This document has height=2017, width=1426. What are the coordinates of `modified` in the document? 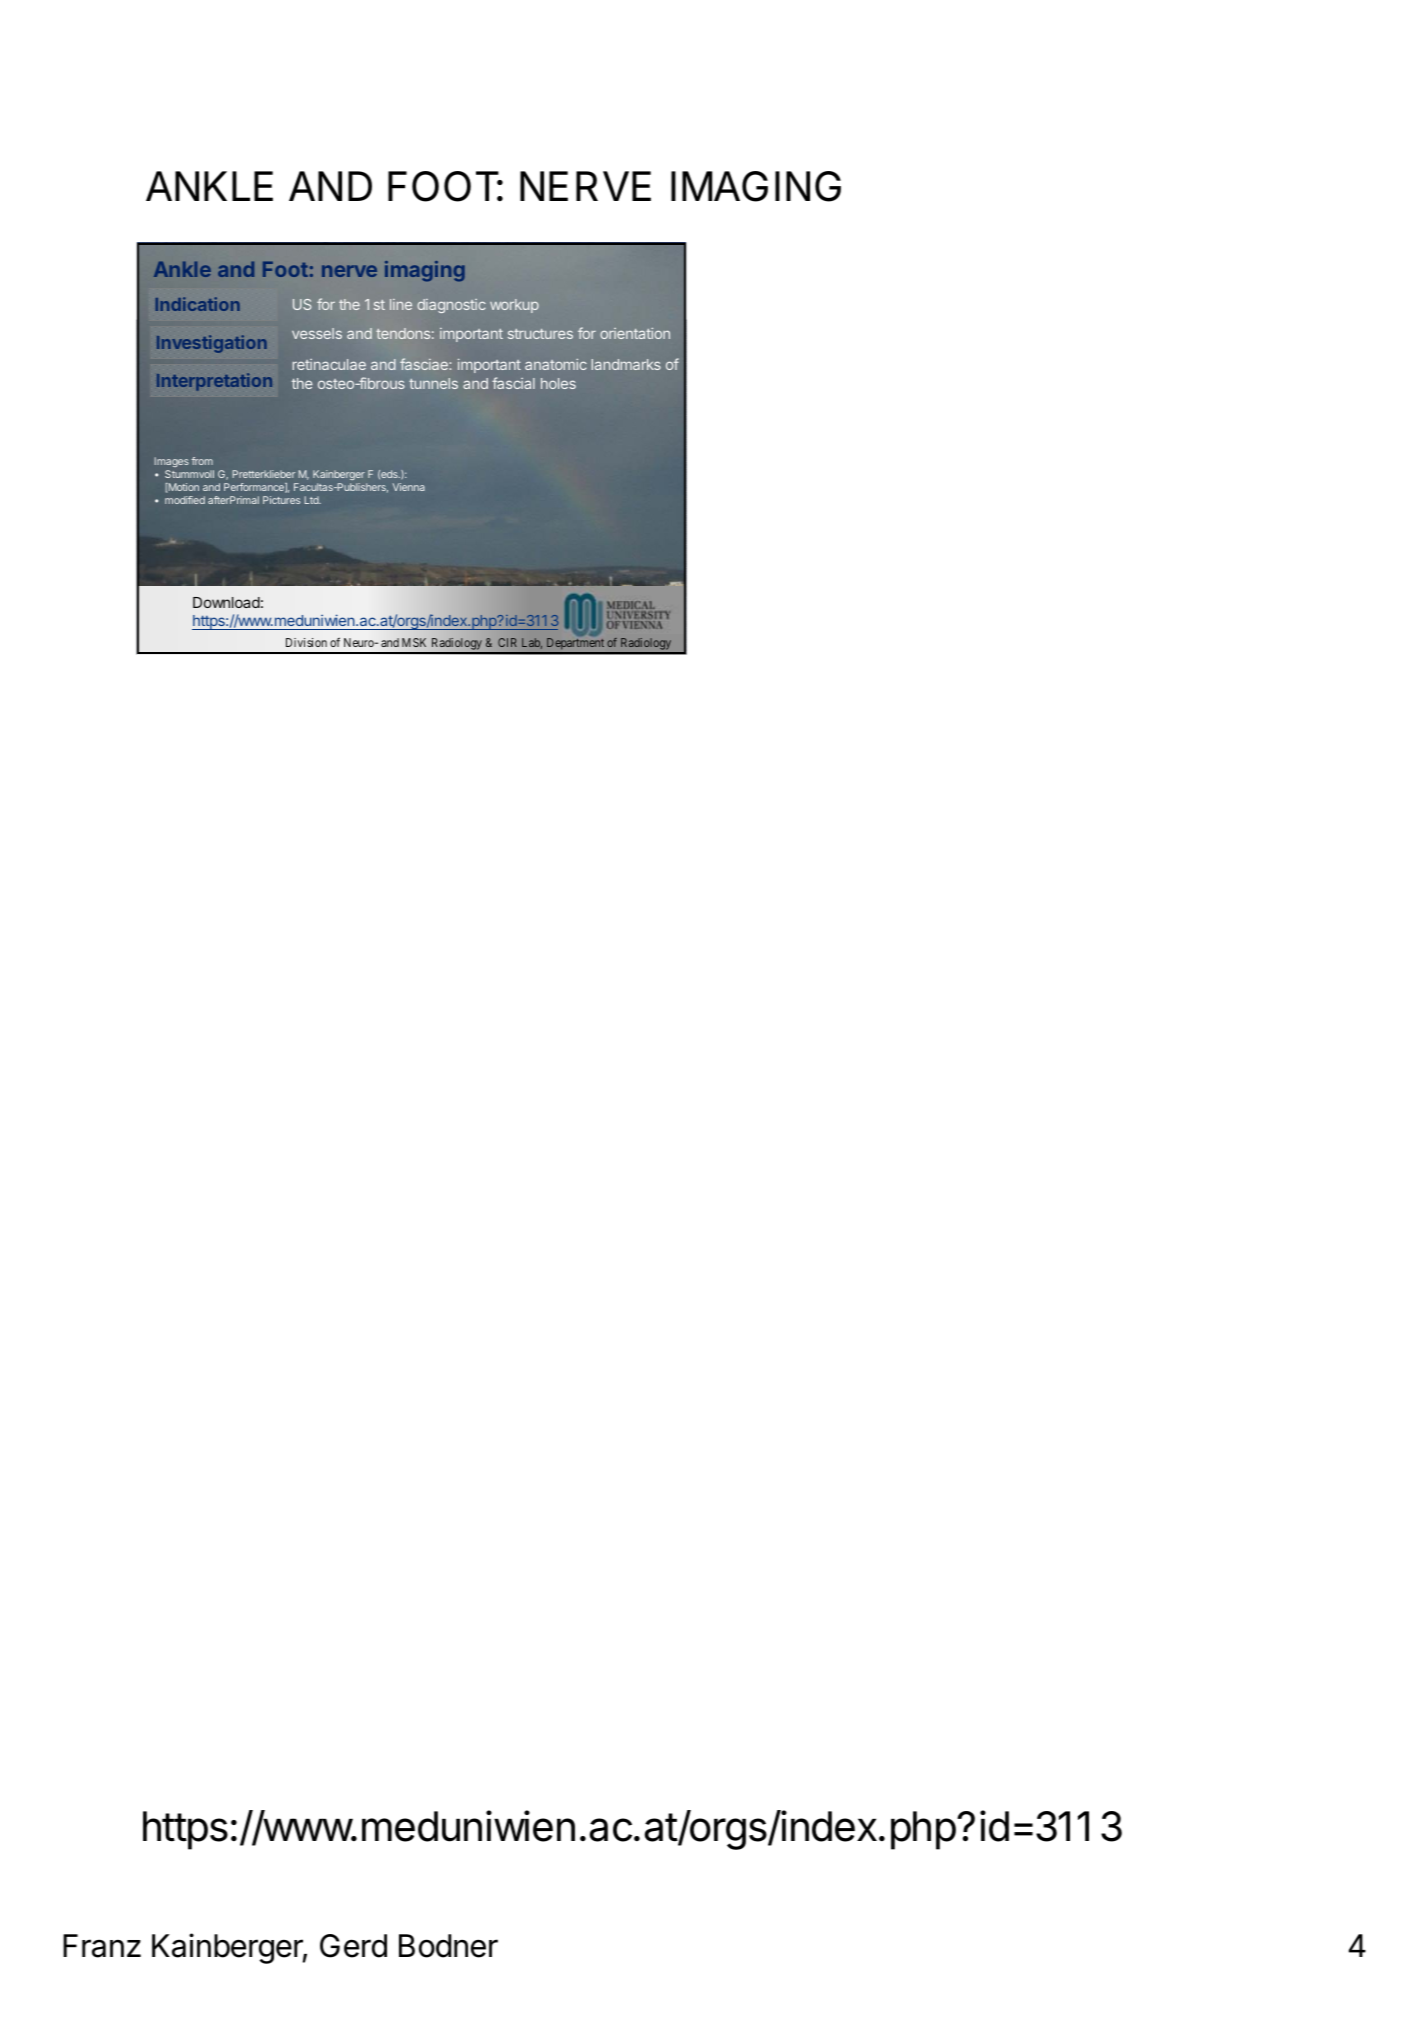 It's located at (185, 500).
